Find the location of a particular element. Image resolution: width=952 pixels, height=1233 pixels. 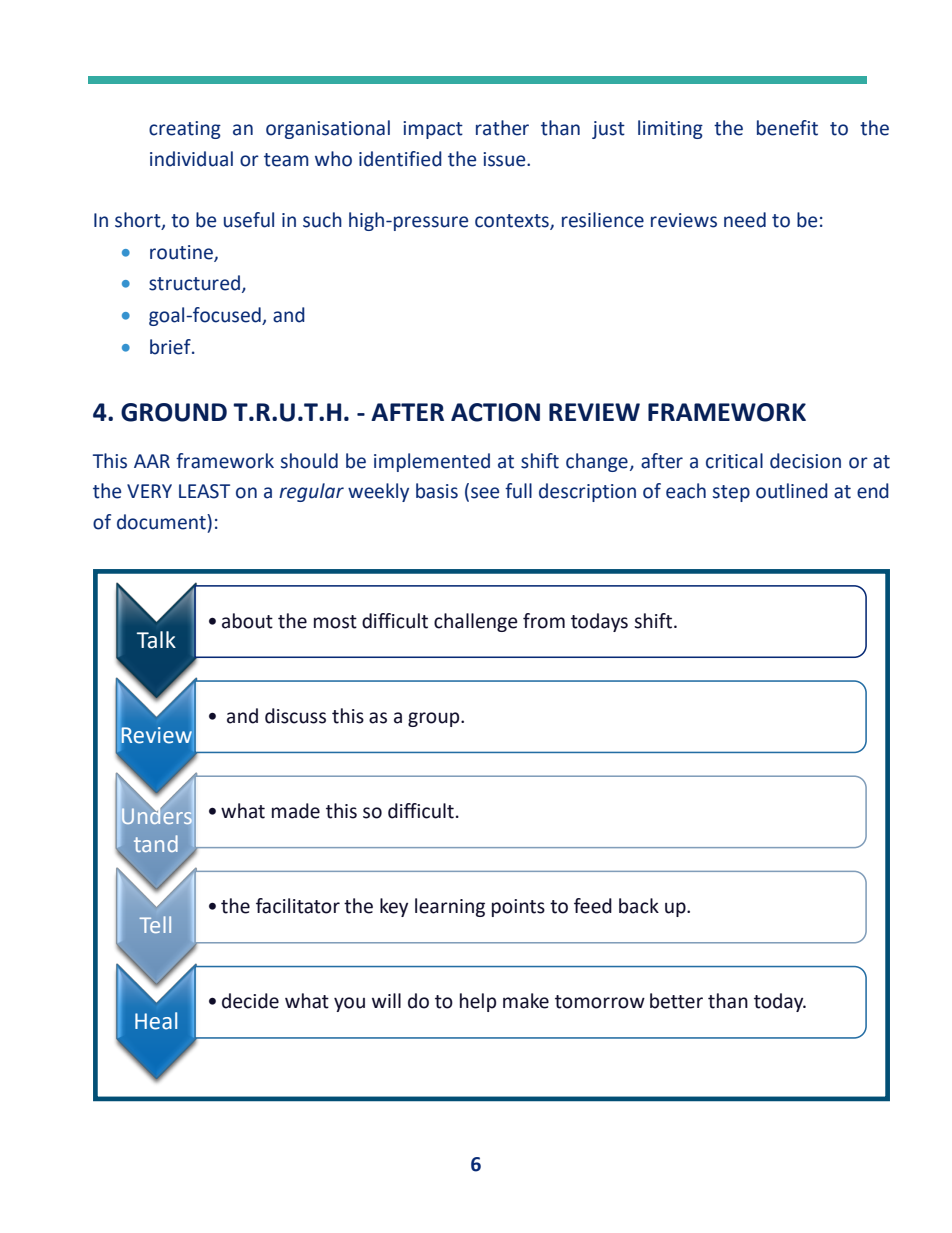

individual is located at coordinates (191, 159).
